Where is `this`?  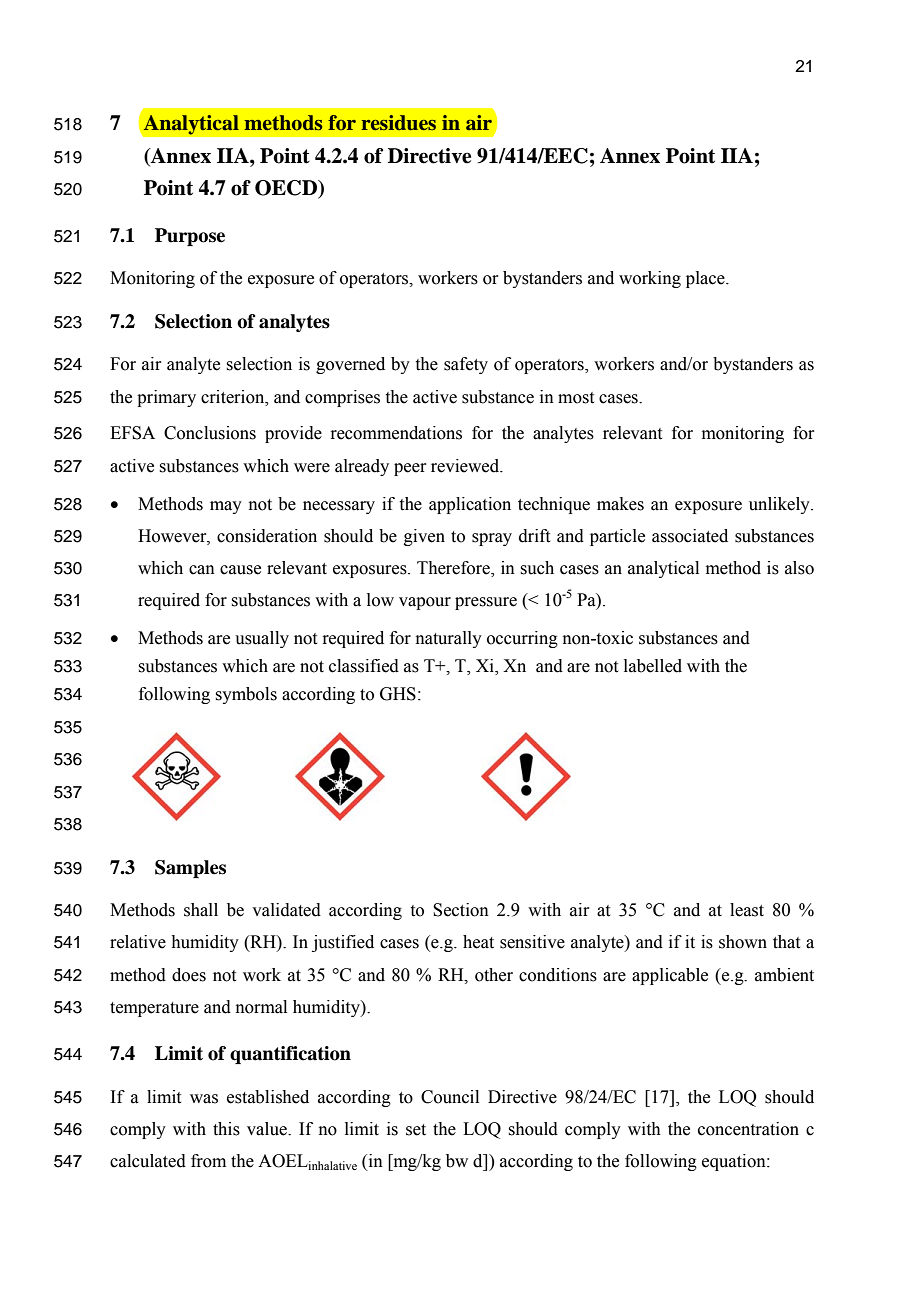 this is located at coordinates (226, 1129).
